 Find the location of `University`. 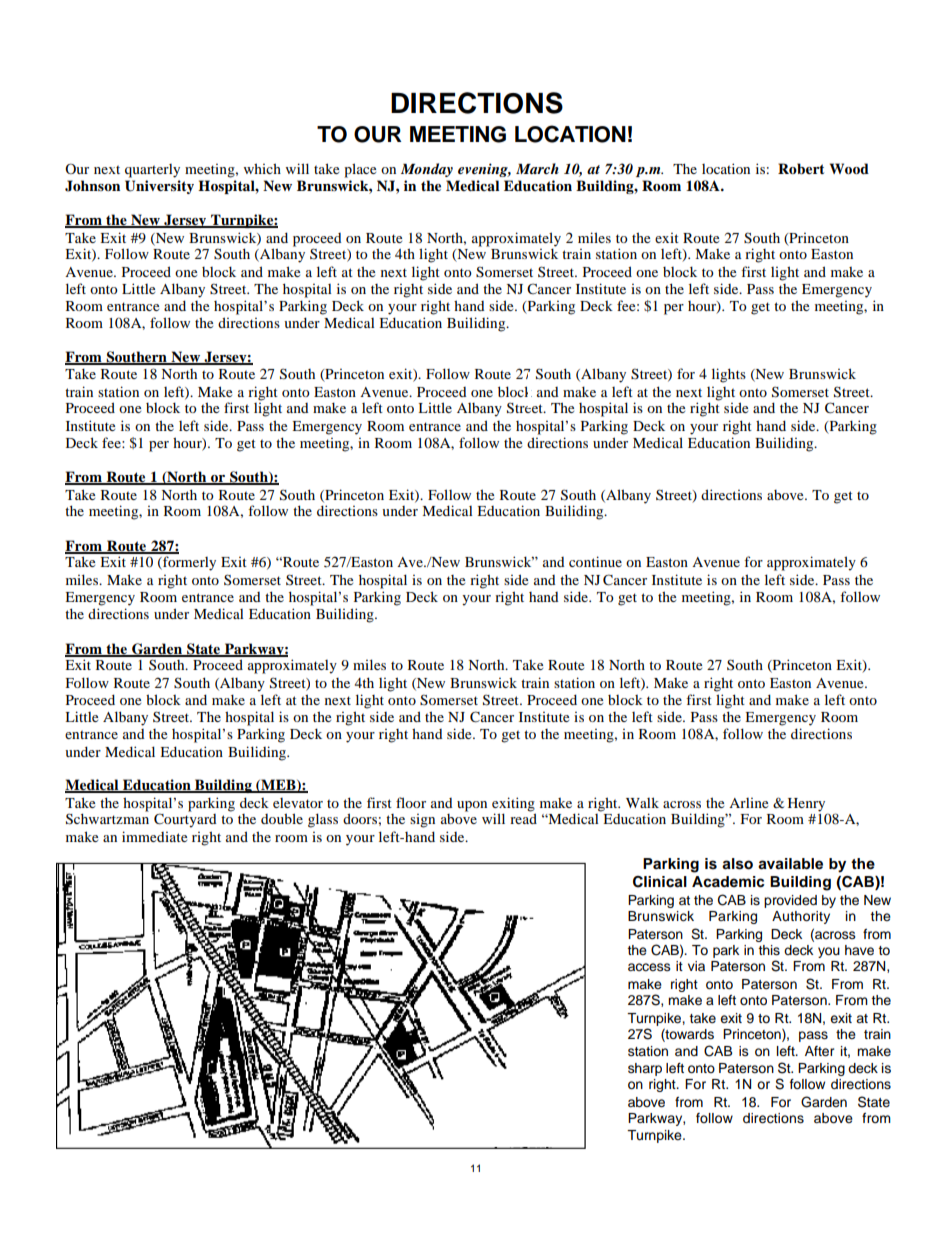

University is located at coordinates (159, 187).
